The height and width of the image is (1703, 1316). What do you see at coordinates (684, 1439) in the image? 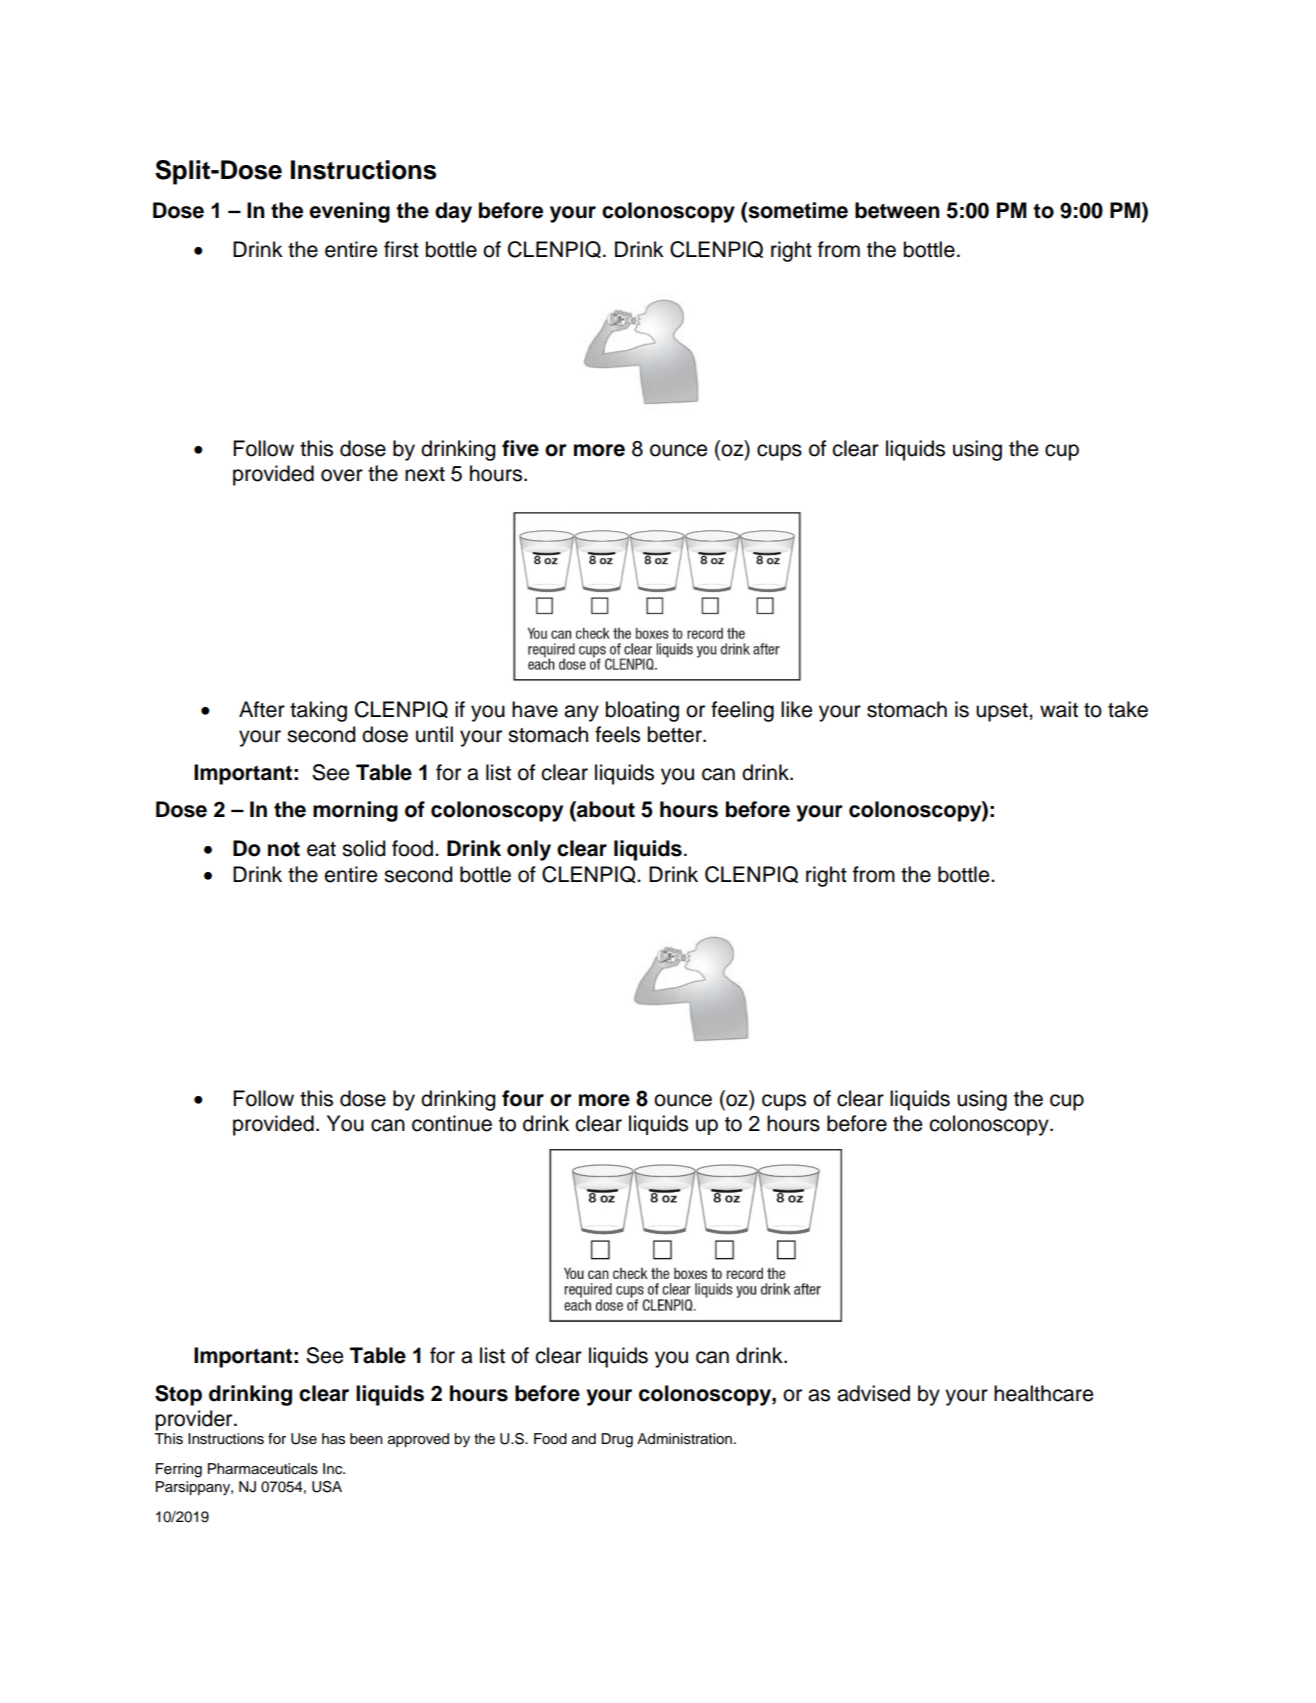
I see `Administration` at bounding box center [684, 1439].
